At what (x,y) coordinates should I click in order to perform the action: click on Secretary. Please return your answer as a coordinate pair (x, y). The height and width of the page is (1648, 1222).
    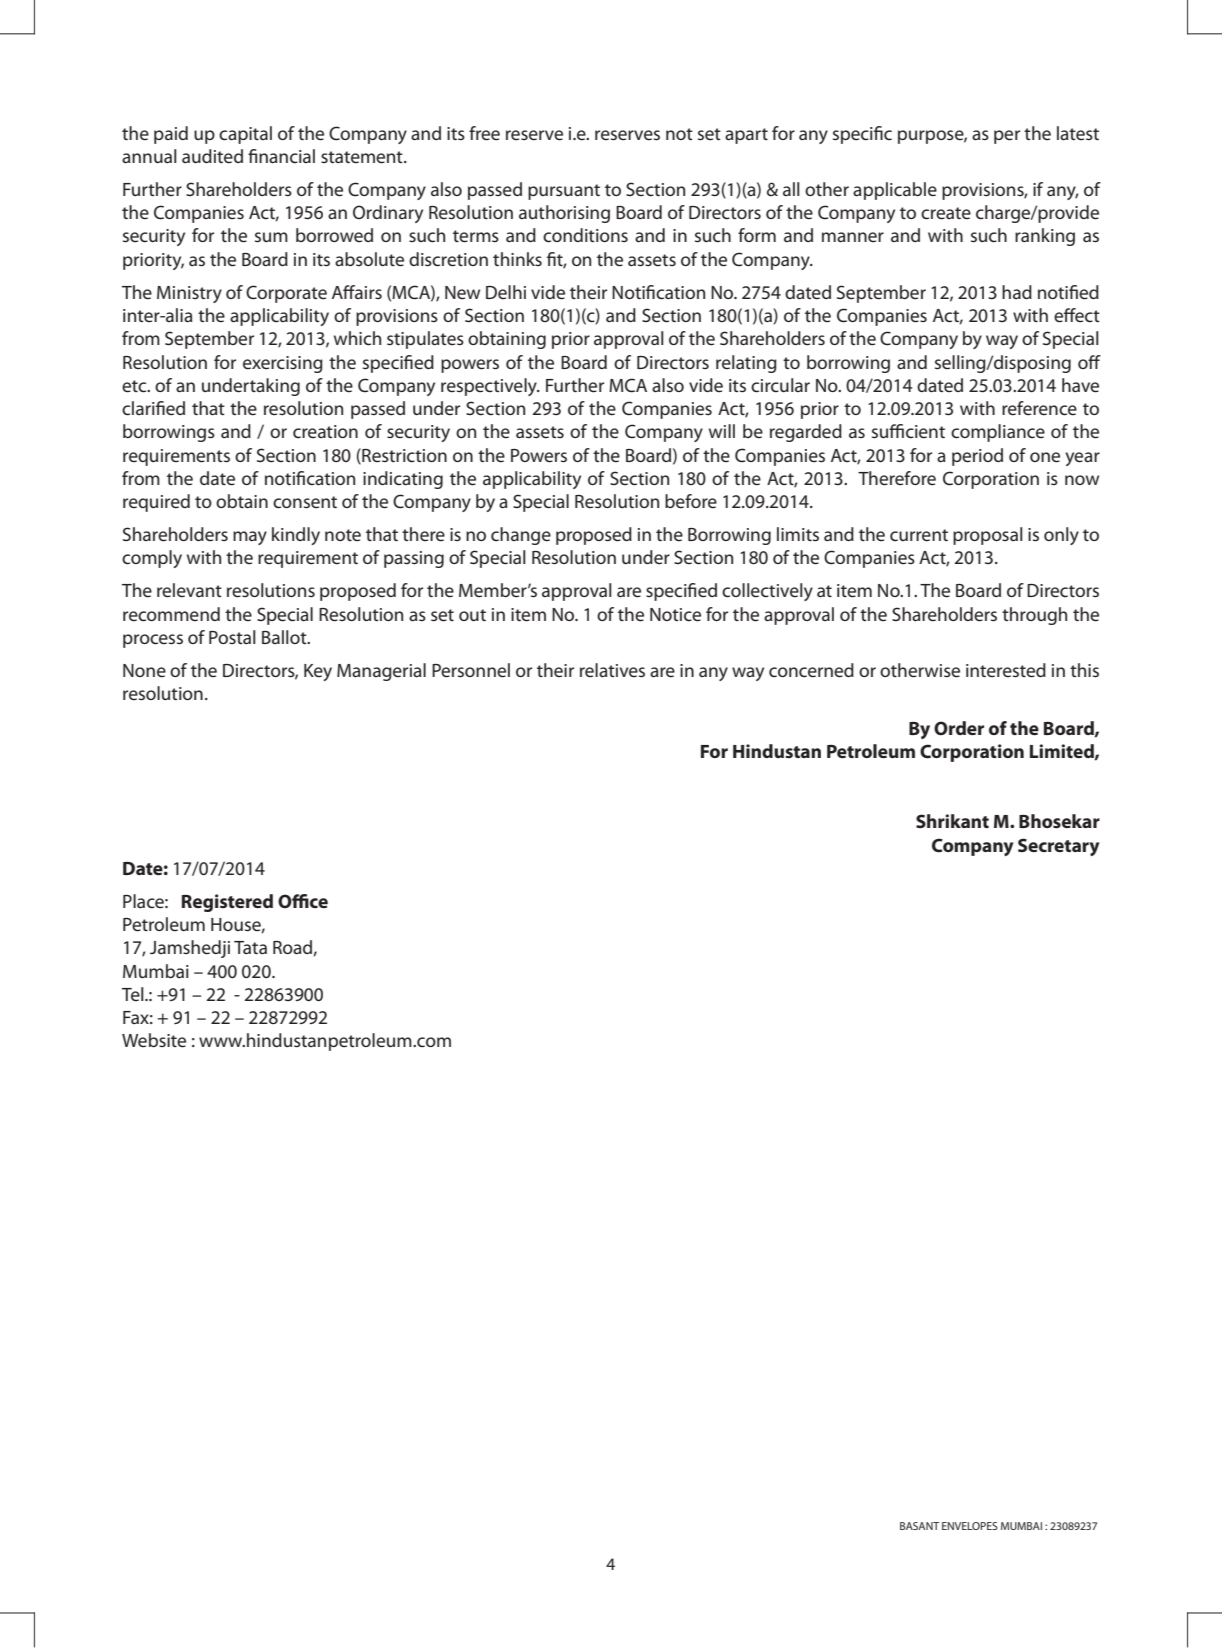
    Looking at the image, I should click on (1058, 847).
